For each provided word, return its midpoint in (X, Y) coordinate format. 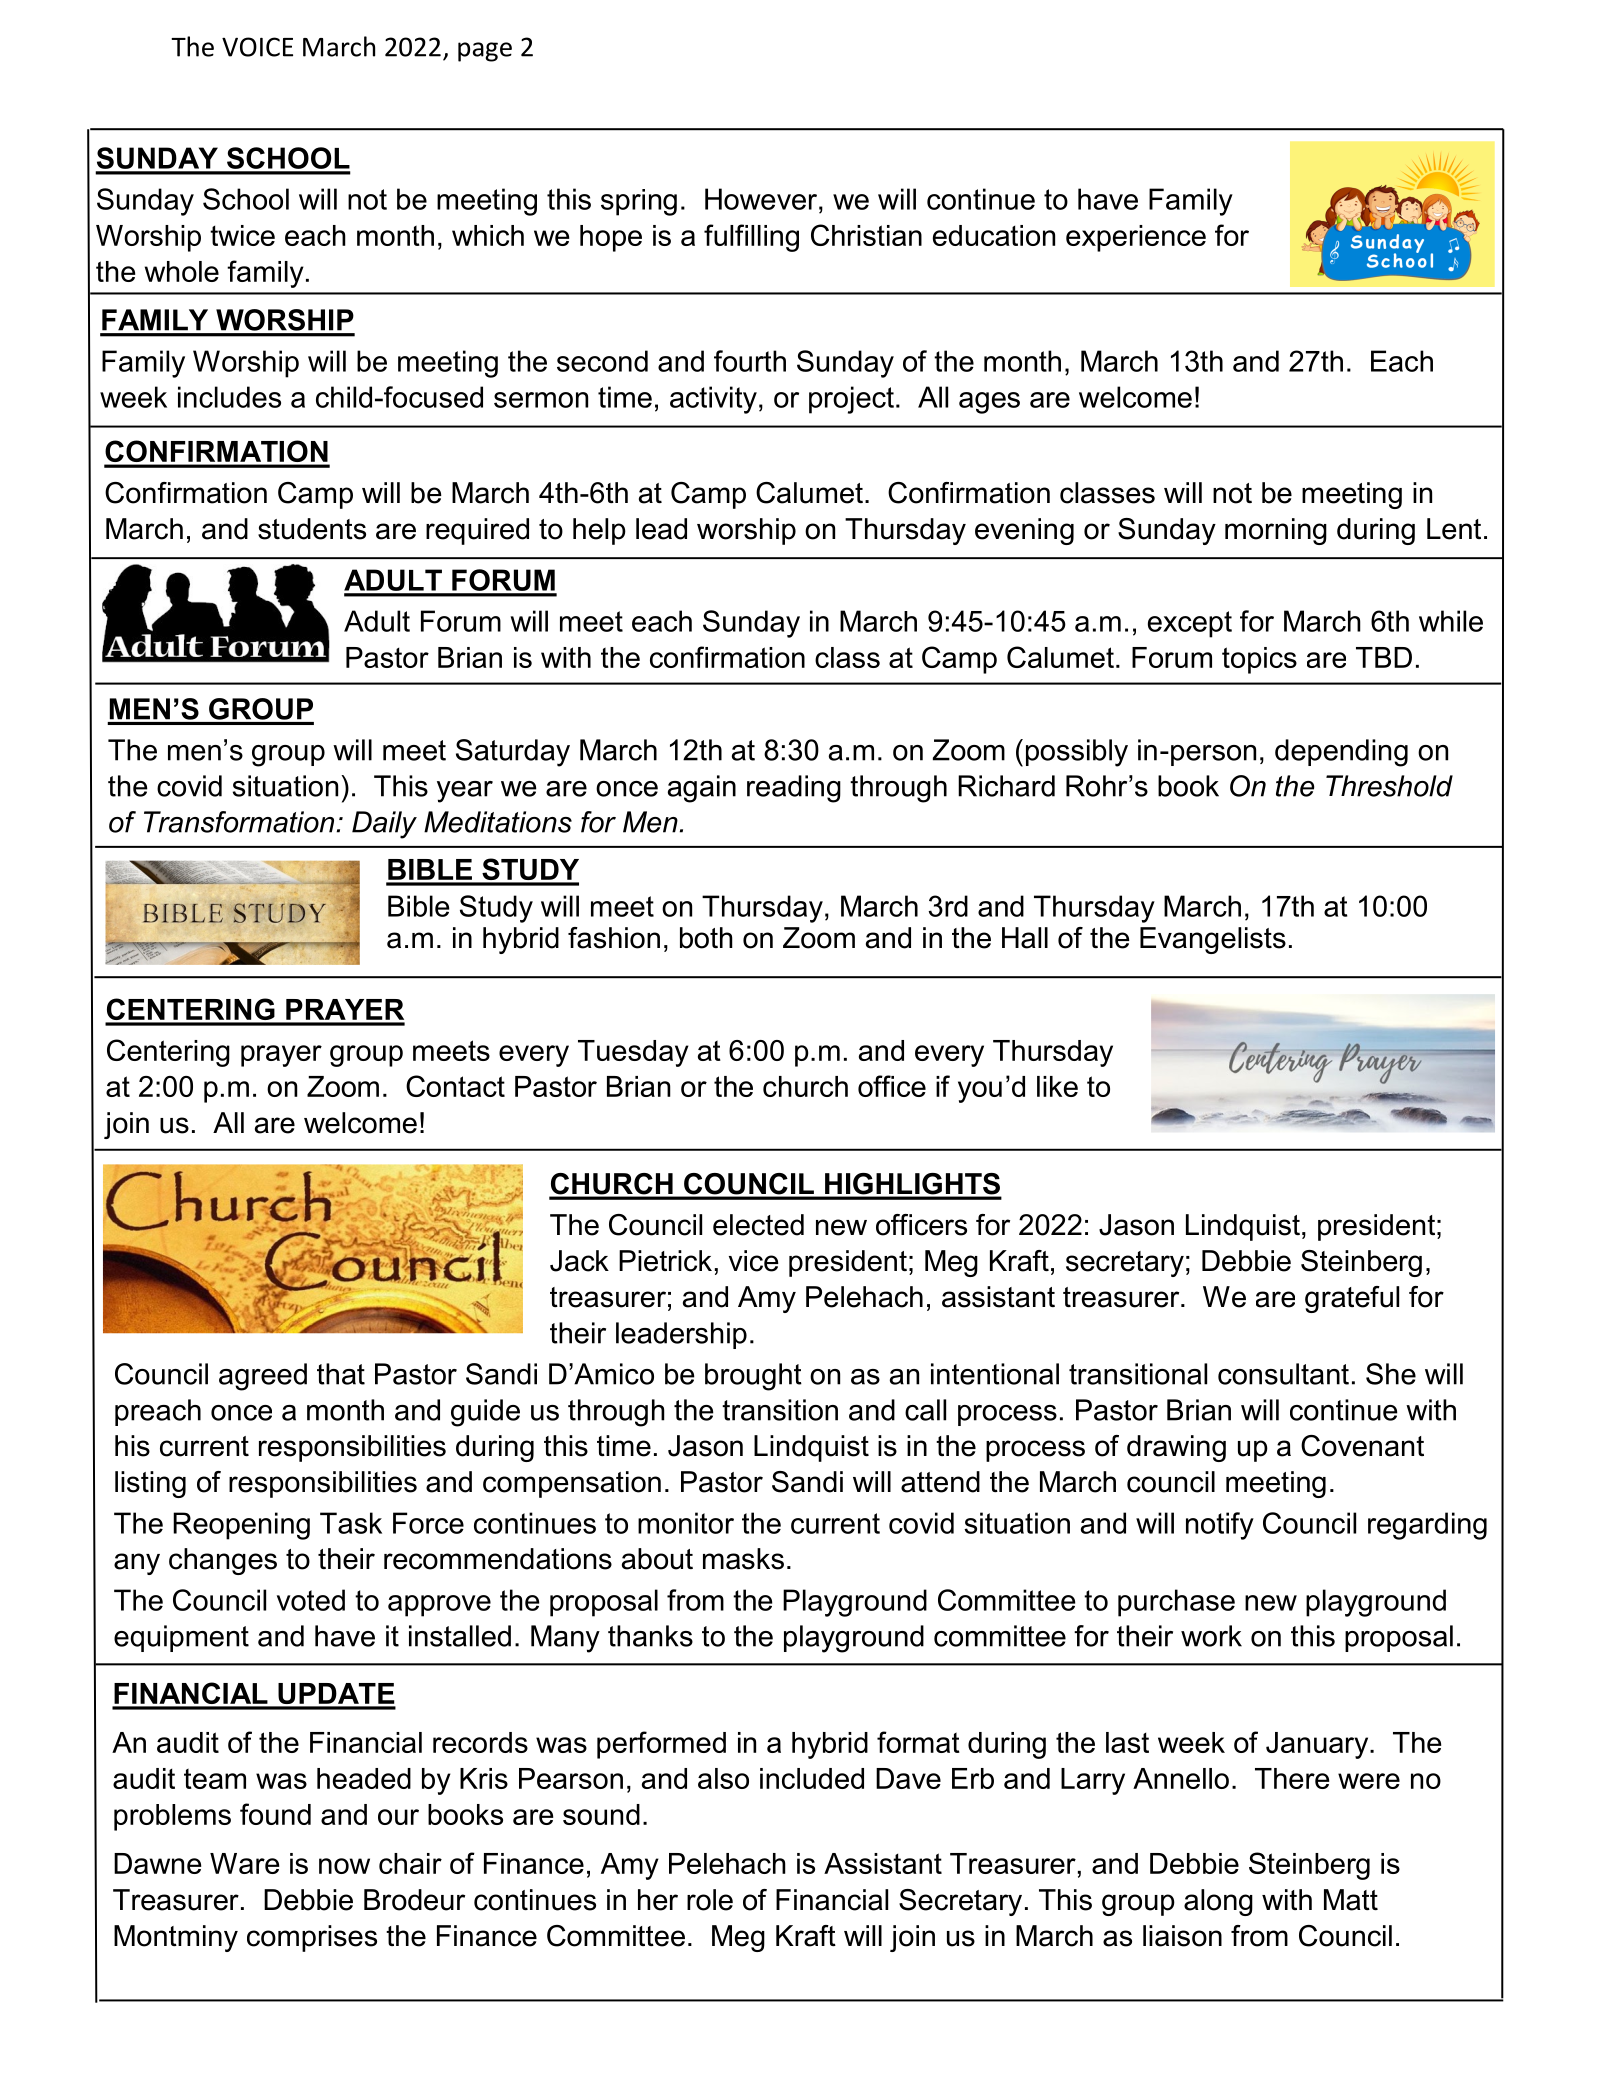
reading (794, 789)
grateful (1352, 1299)
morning (1276, 531)
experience (1136, 238)
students (312, 529)
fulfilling (751, 238)
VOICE (257, 47)
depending (1341, 753)
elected (758, 1225)
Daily (384, 825)
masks (743, 1559)
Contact (455, 1086)
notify (1220, 1526)
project (851, 400)
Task (351, 1523)
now (344, 1866)
